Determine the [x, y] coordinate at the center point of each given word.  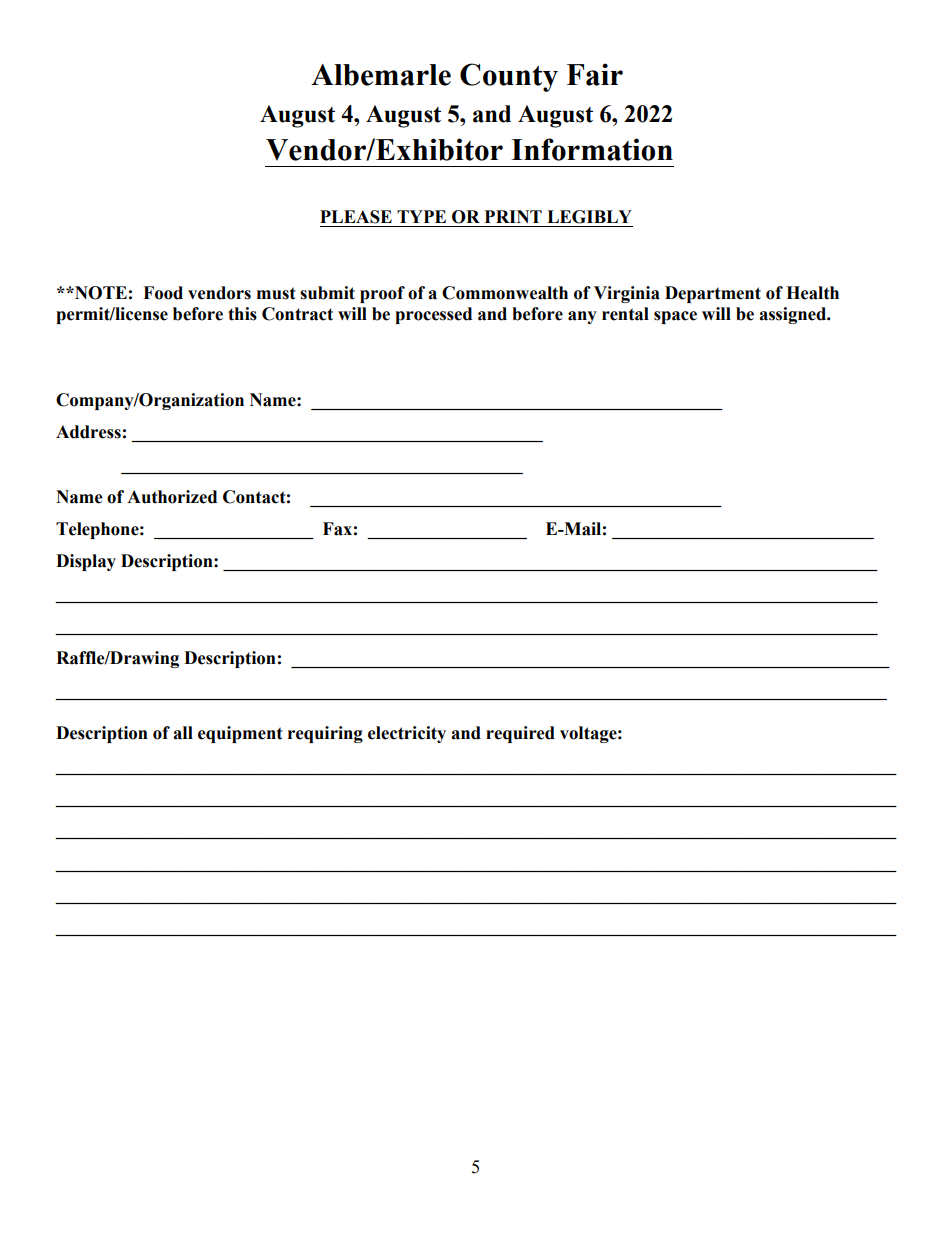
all [183, 733]
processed [433, 315]
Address [88, 432]
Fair [595, 74]
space [675, 317]
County [509, 77]
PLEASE [356, 217]
